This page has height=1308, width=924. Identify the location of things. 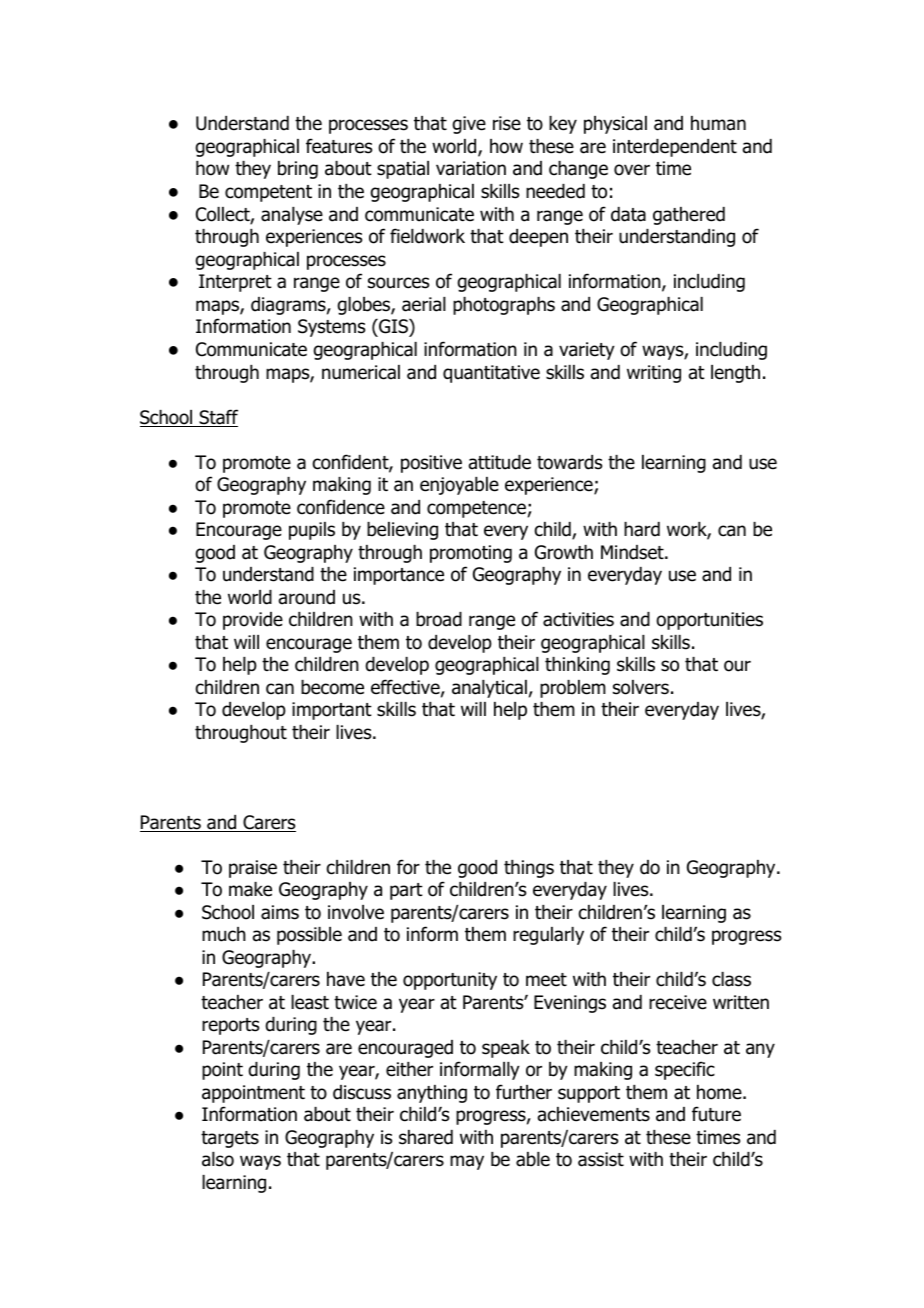
(529, 869).
